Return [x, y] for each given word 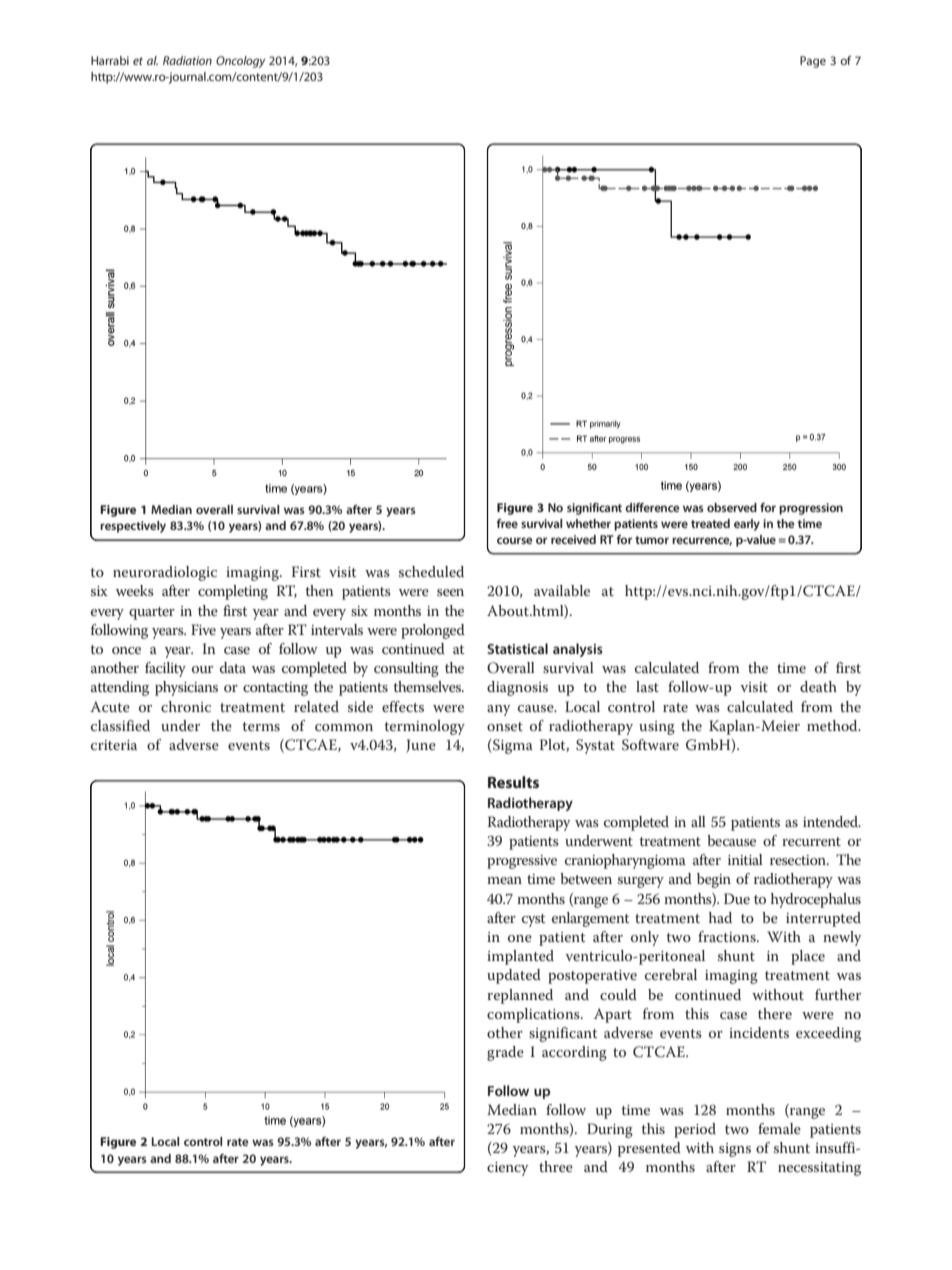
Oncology [240, 62]
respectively [133, 527]
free [507, 523]
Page [813, 62]
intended [832, 821]
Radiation [187, 60]
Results [513, 782]
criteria [114, 745]
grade [505, 1053]
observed [732, 507]
